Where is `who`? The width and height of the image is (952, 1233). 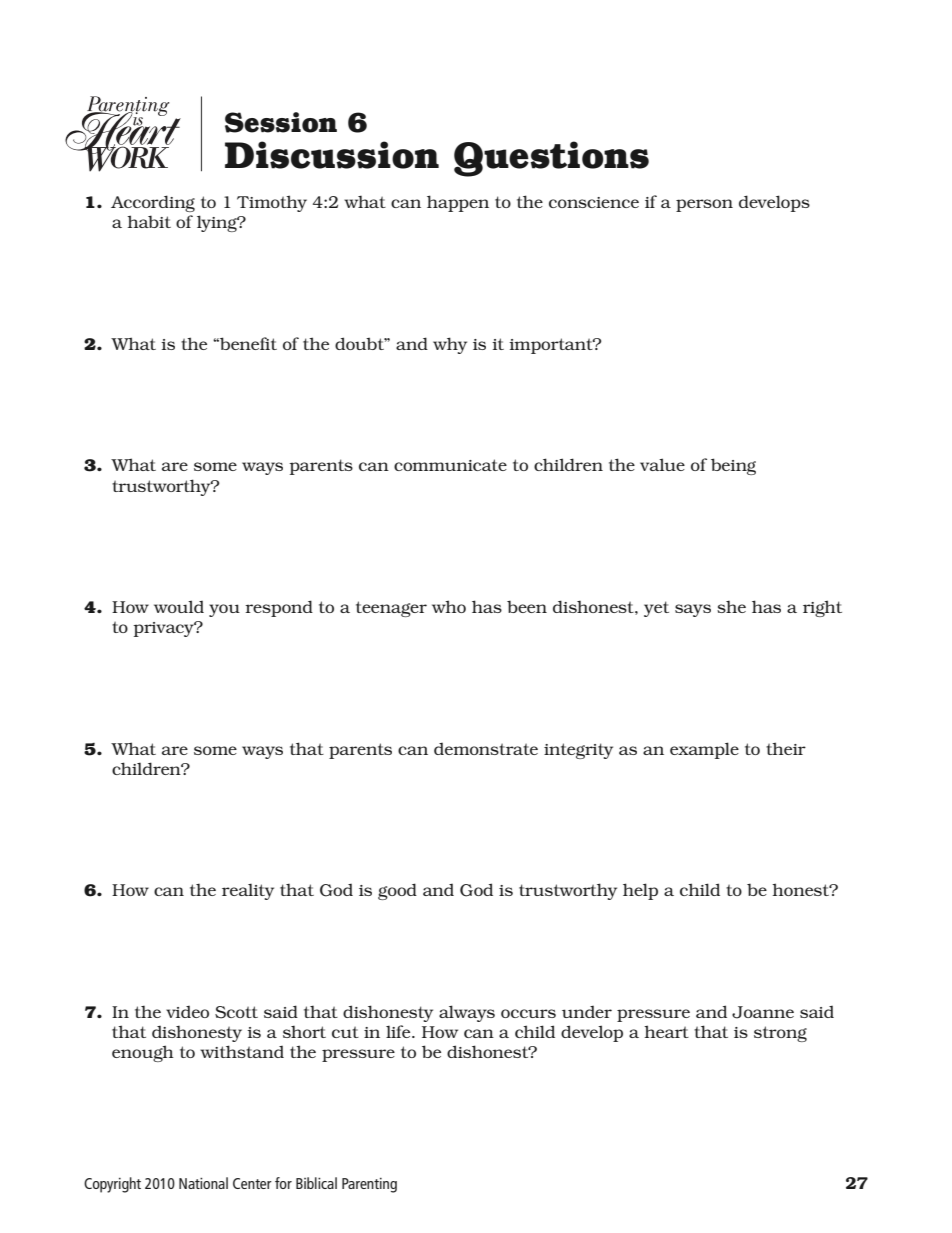 who is located at coordinates (449, 606).
